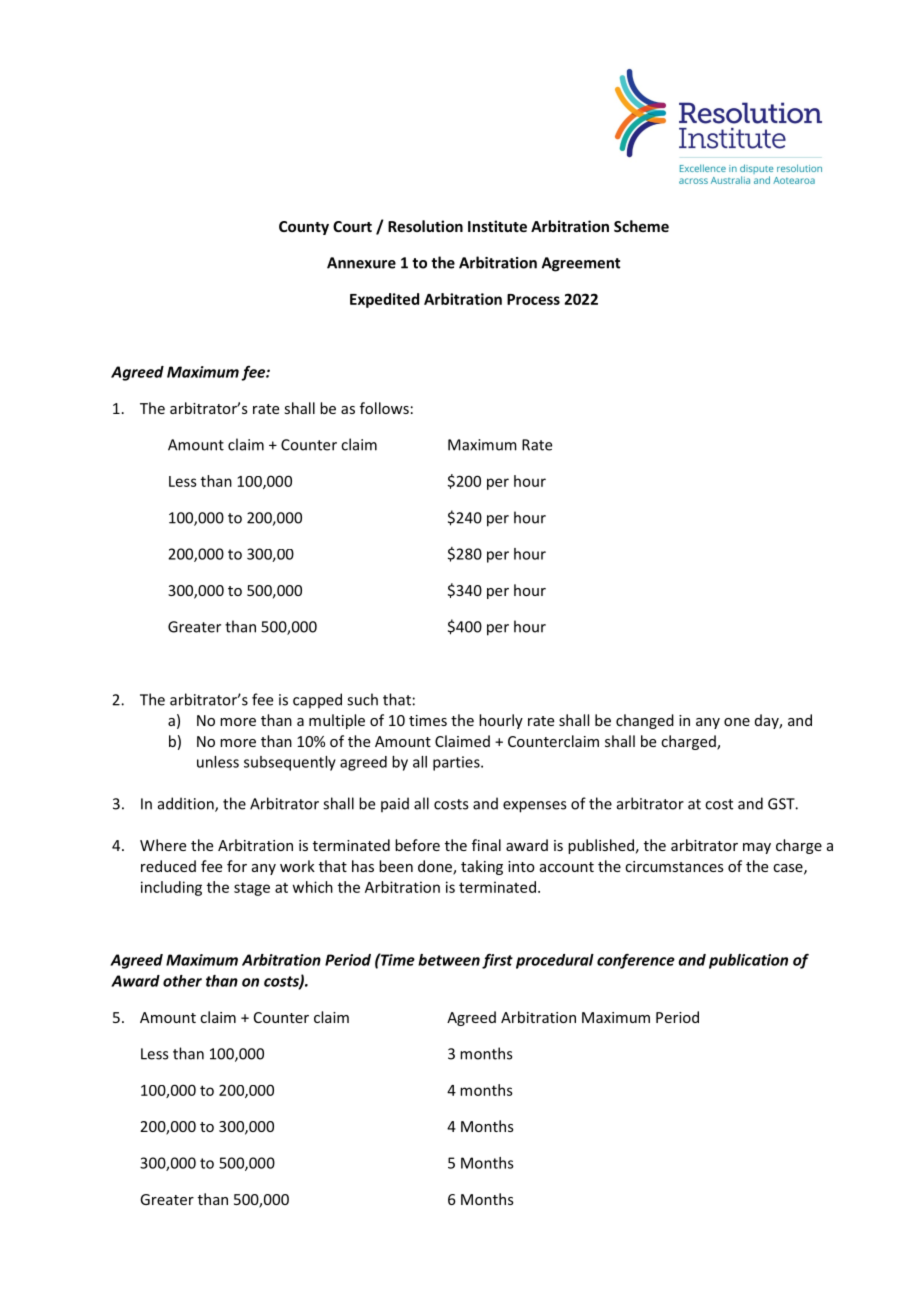 This page has height=1308, width=924. Describe the element at coordinates (317, 700) in the page. I see `capped` at that location.
